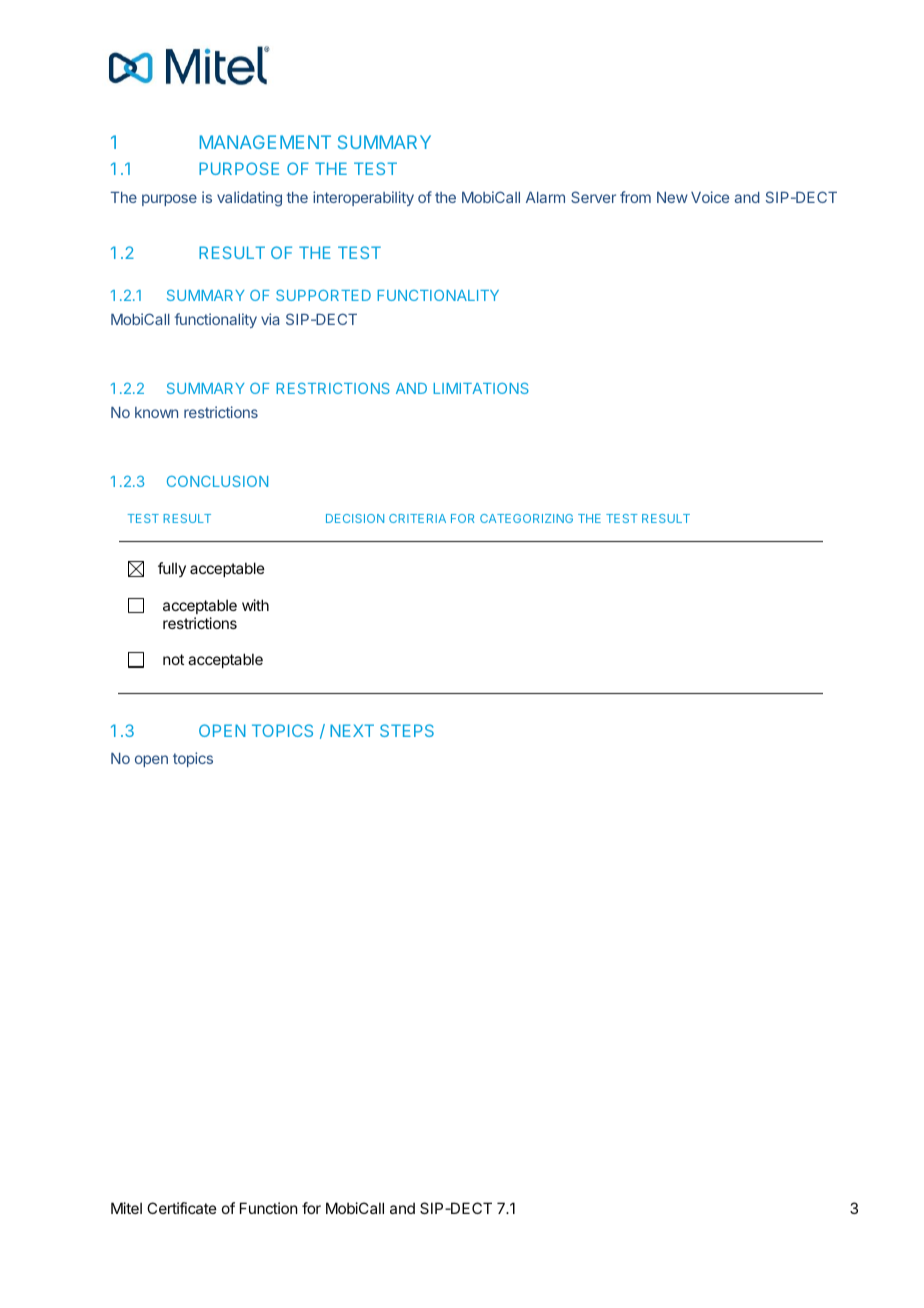 The width and height of the screenshot is (924, 1308). What do you see at coordinates (249, 199) in the screenshot?
I see `validating` at bounding box center [249, 199].
